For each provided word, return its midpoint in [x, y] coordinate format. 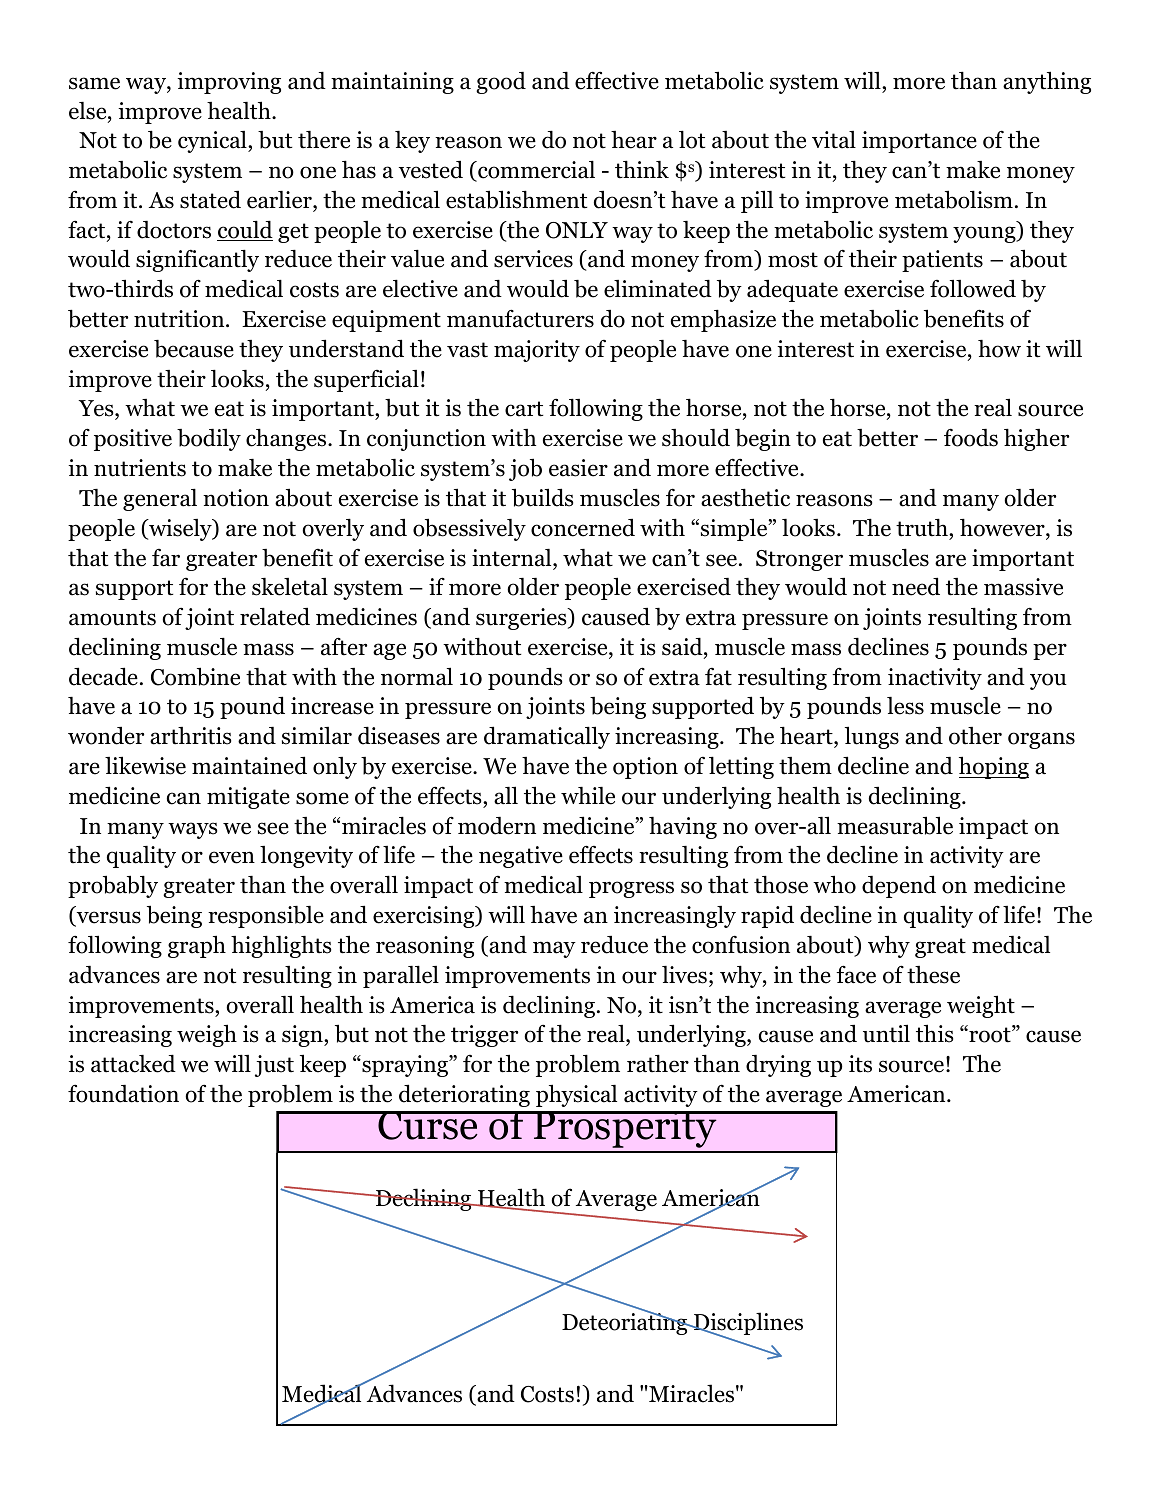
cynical [213, 142]
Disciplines [747, 1325]
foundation [123, 1093]
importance [919, 142]
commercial [535, 170]
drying [778, 1066]
